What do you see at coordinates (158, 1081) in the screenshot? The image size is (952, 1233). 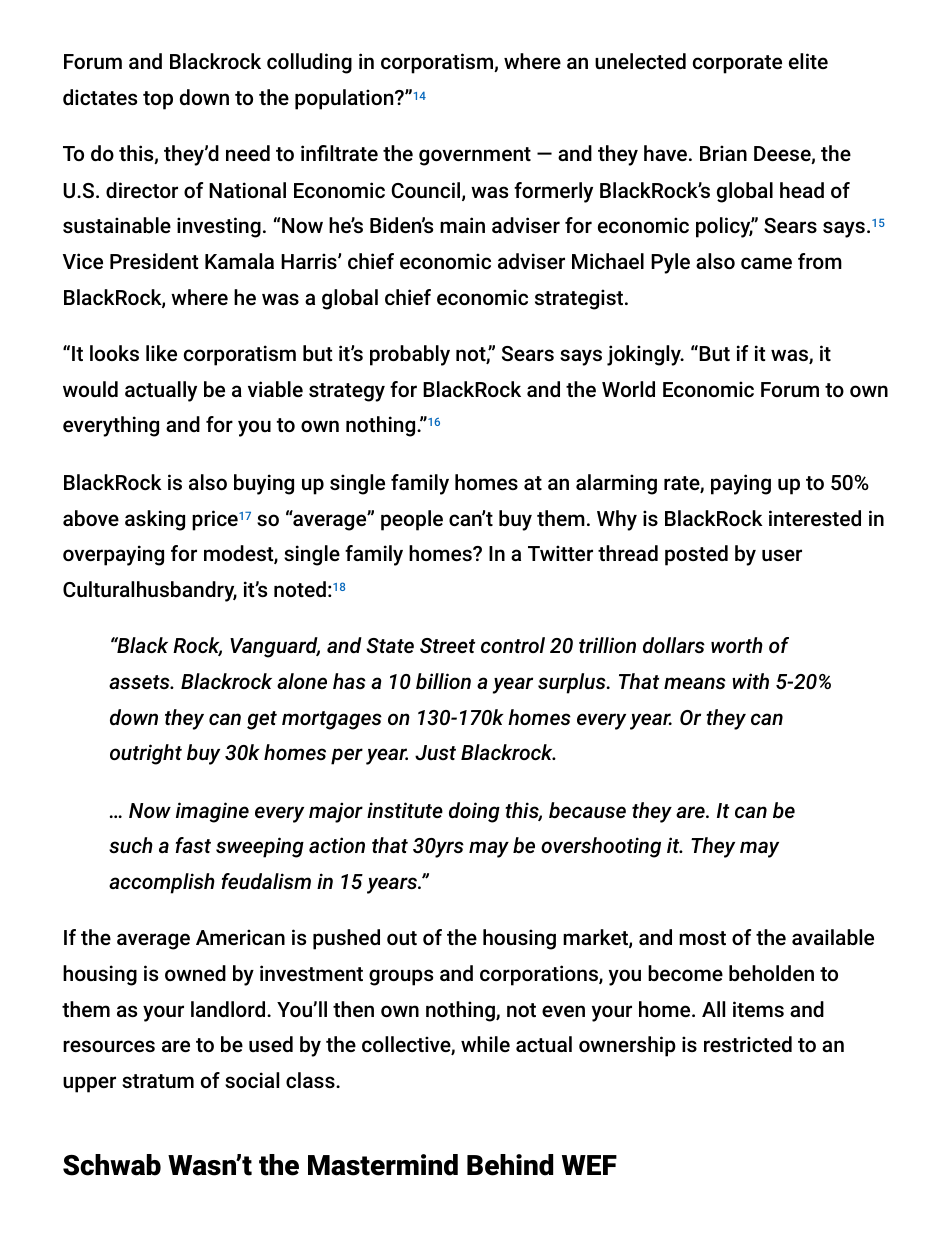 I see `stratum` at bounding box center [158, 1081].
